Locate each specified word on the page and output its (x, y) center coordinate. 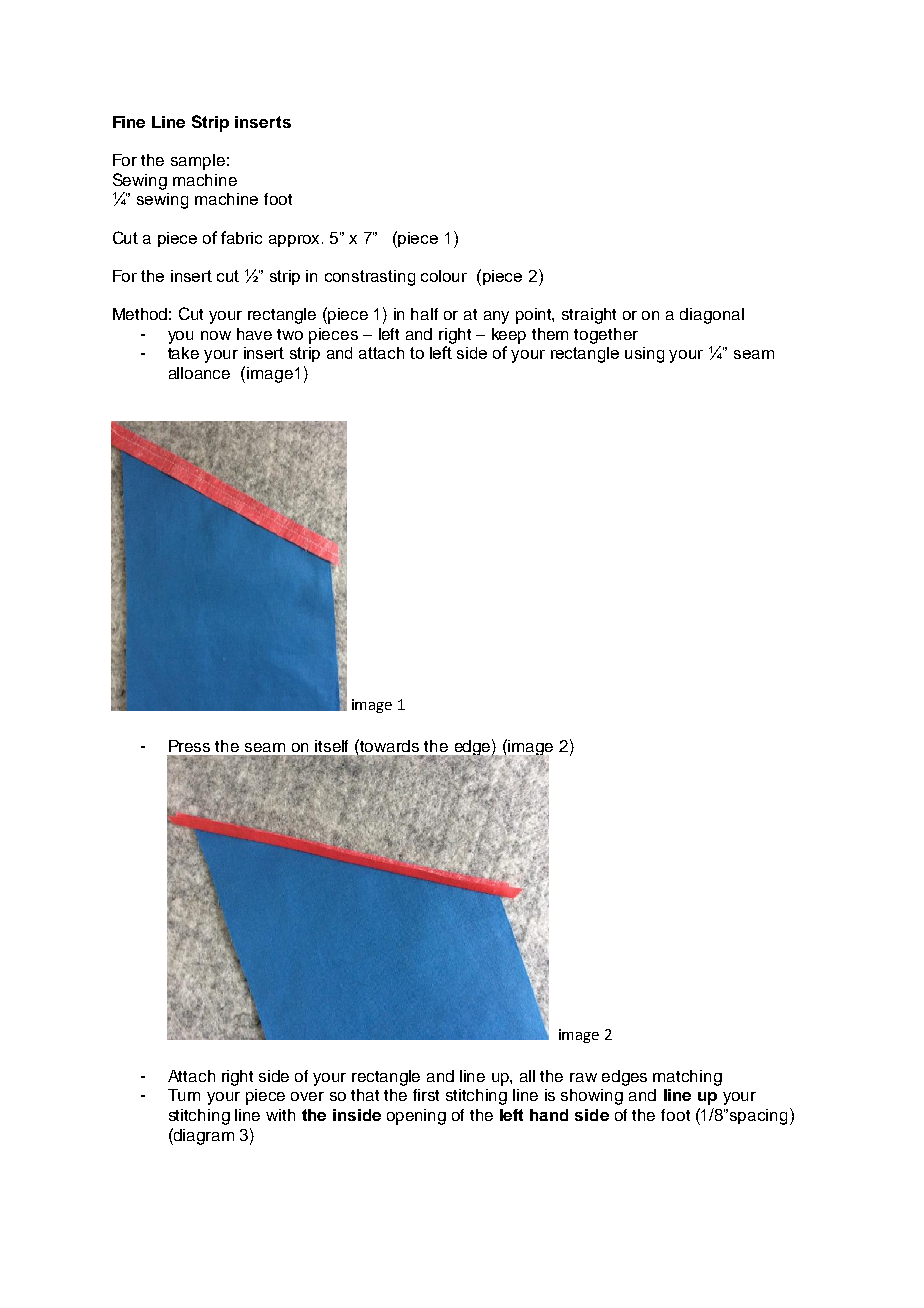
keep (509, 336)
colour (444, 276)
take (183, 353)
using (644, 355)
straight (589, 316)
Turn (184, 1095)
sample (198, 162)
